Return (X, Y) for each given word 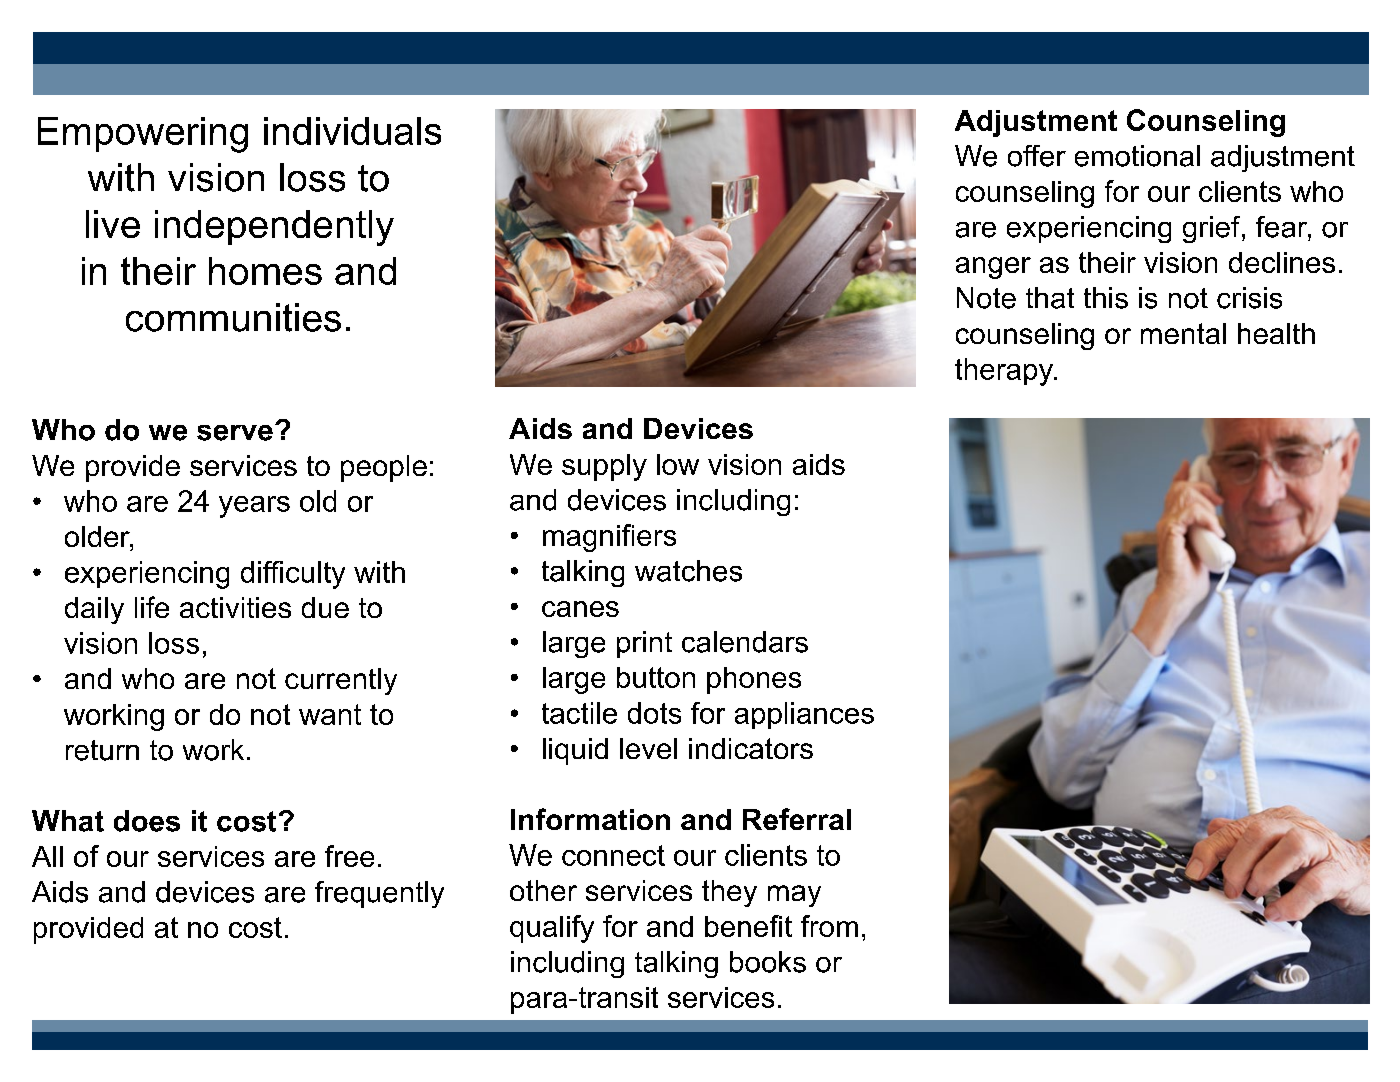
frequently (379, 894)
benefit (748, 926)
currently (341, 681)
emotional (1137, 156)
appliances (804, 715)
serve (235, 433)
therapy (1005, 372)
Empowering (143, 135)
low (678, 464)
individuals (352, 131)
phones (754, 680)
